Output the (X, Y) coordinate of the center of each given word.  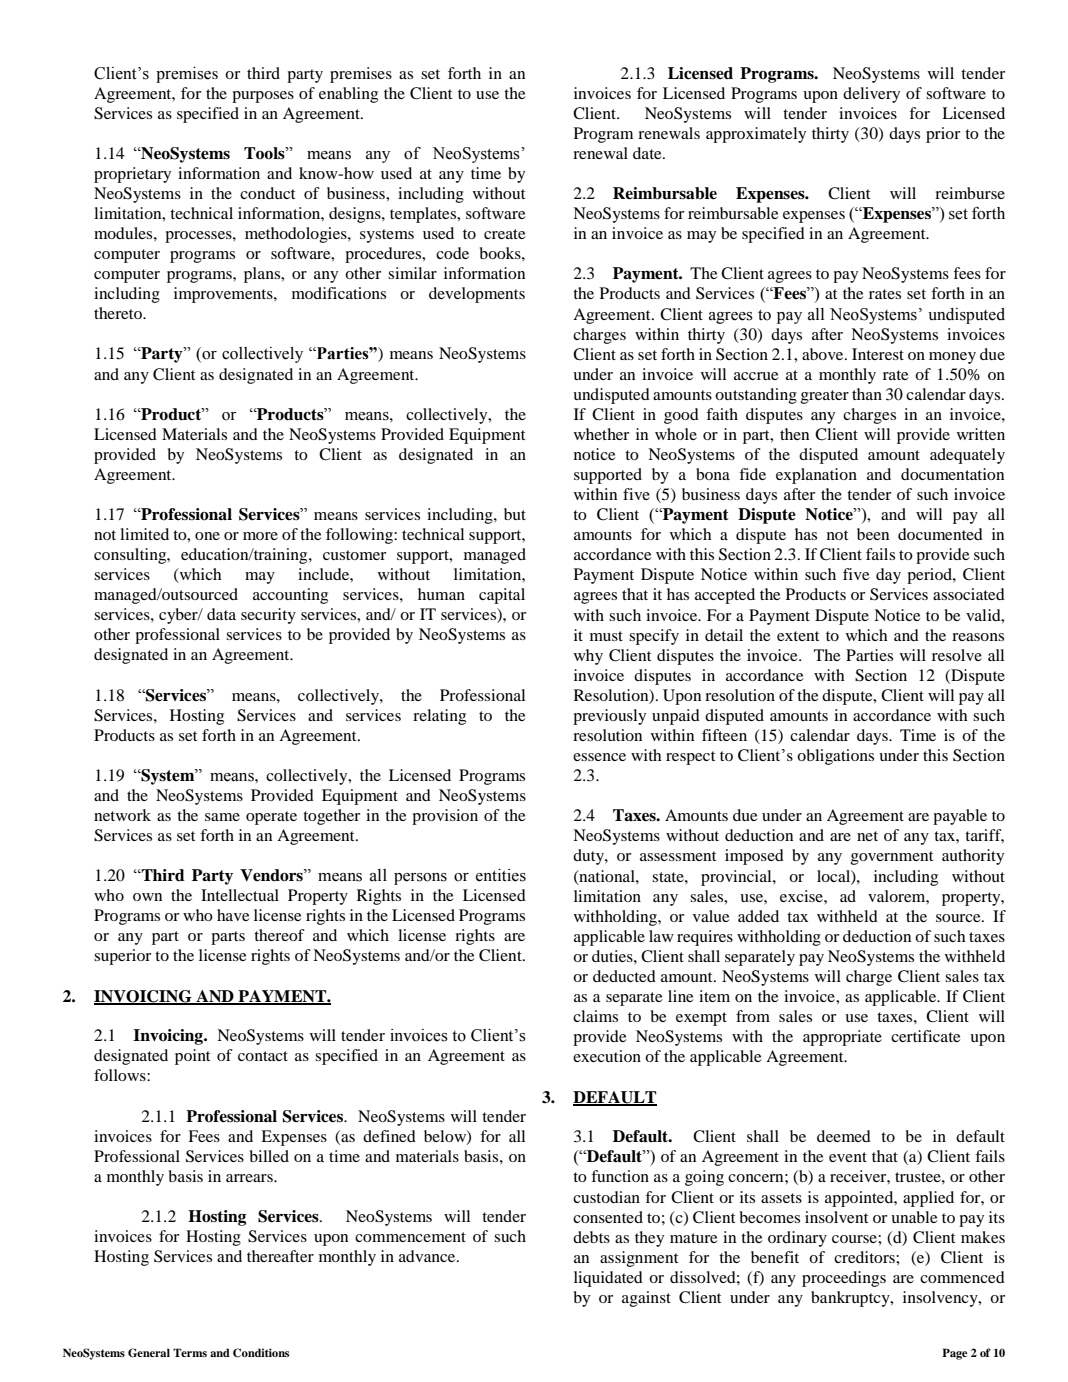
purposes (263, 97)
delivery (871, 95)
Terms (190, 1352)
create (505, 234)
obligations (835, 757)
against (646, 1299)
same (222, 817)
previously (609, 717)
